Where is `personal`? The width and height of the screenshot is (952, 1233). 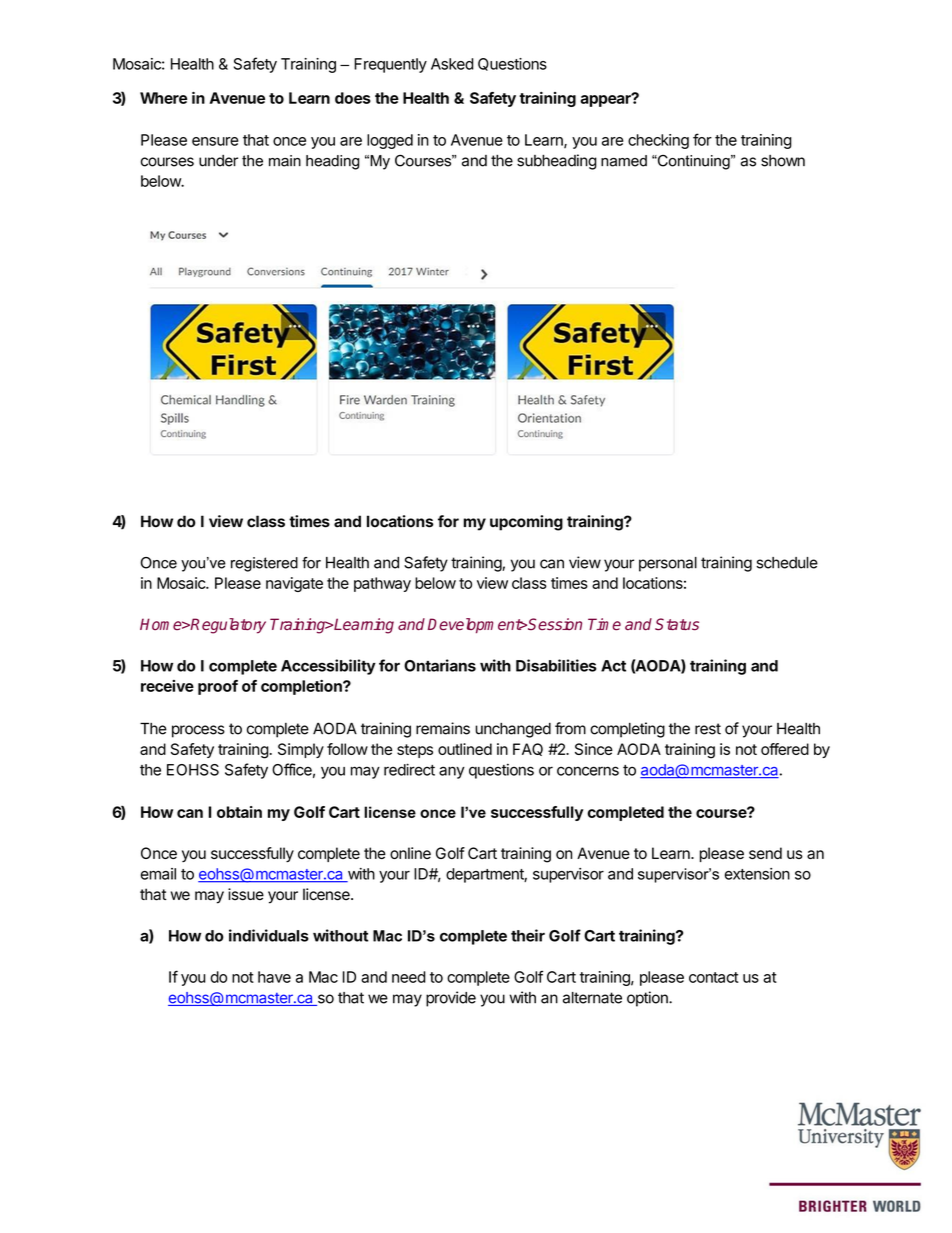
personal is located at coordinates (668, 564).
